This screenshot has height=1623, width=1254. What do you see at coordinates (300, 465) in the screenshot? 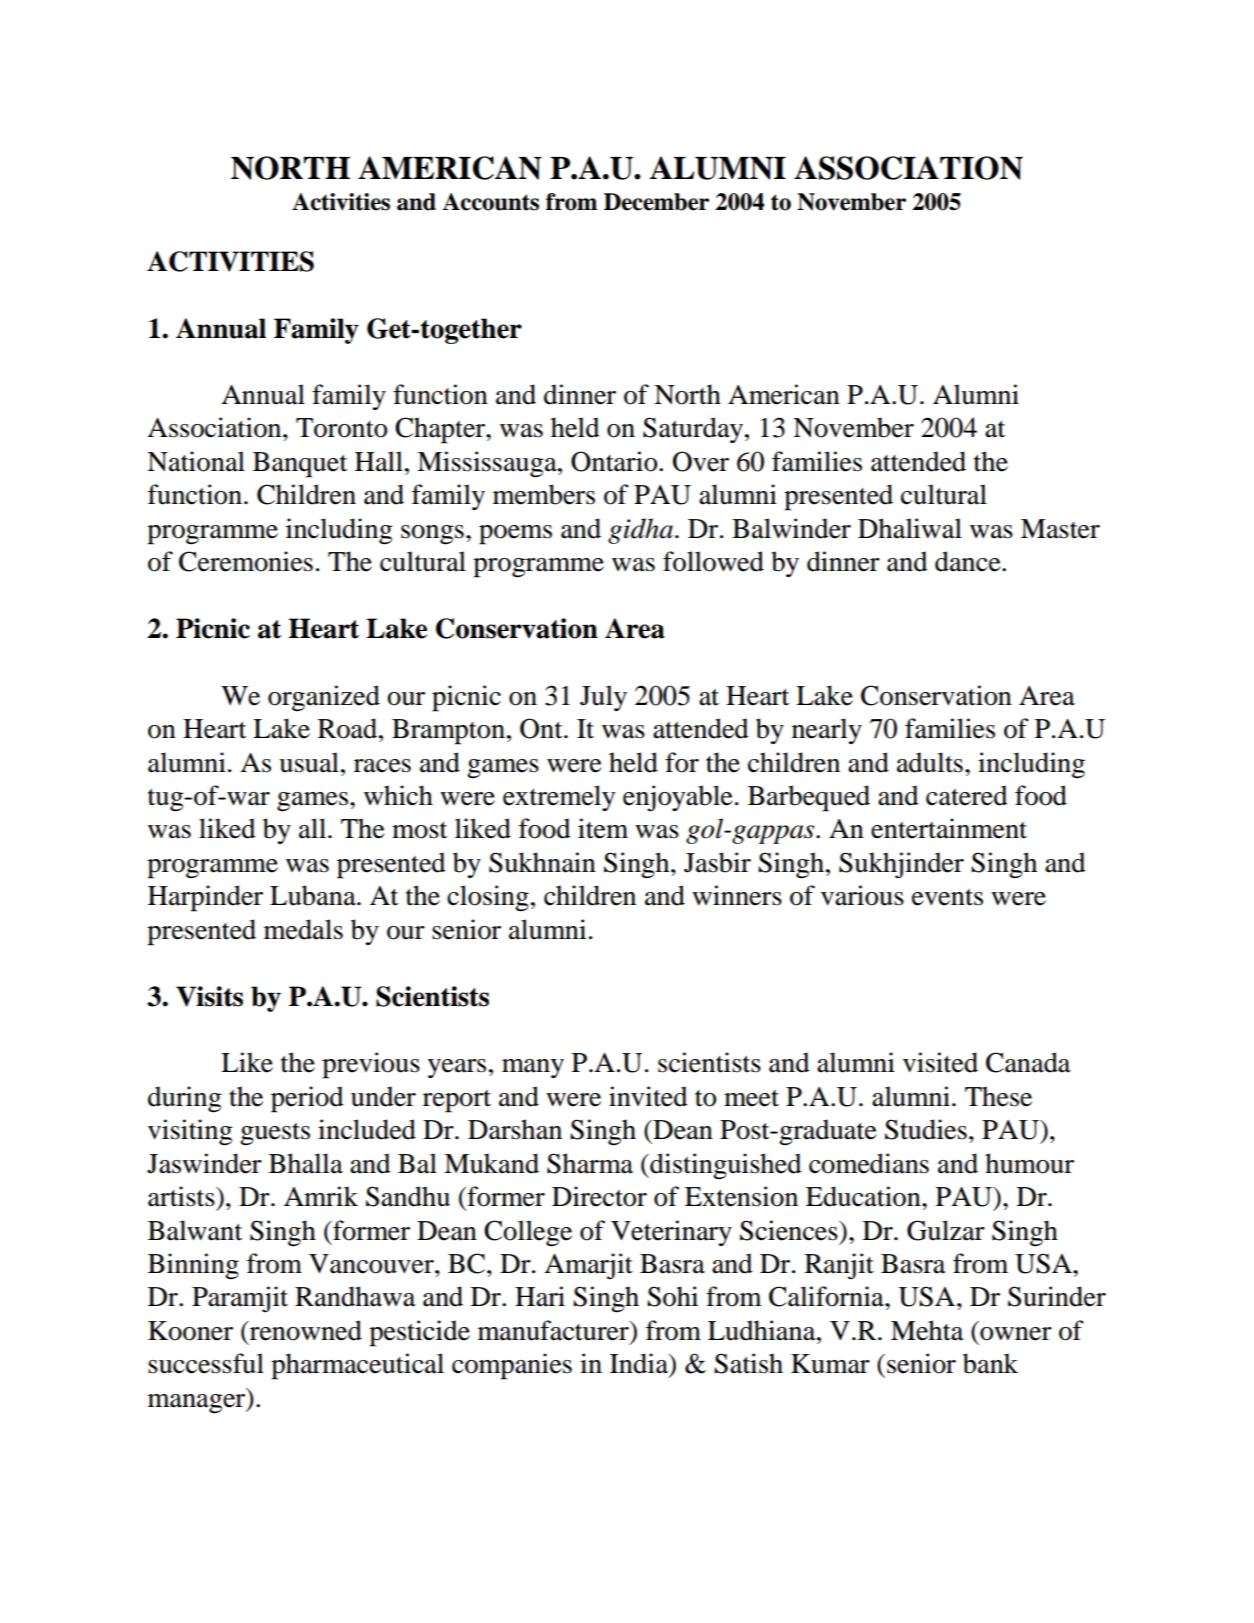
I see `Banquet` at bounding box center [300, 465].
